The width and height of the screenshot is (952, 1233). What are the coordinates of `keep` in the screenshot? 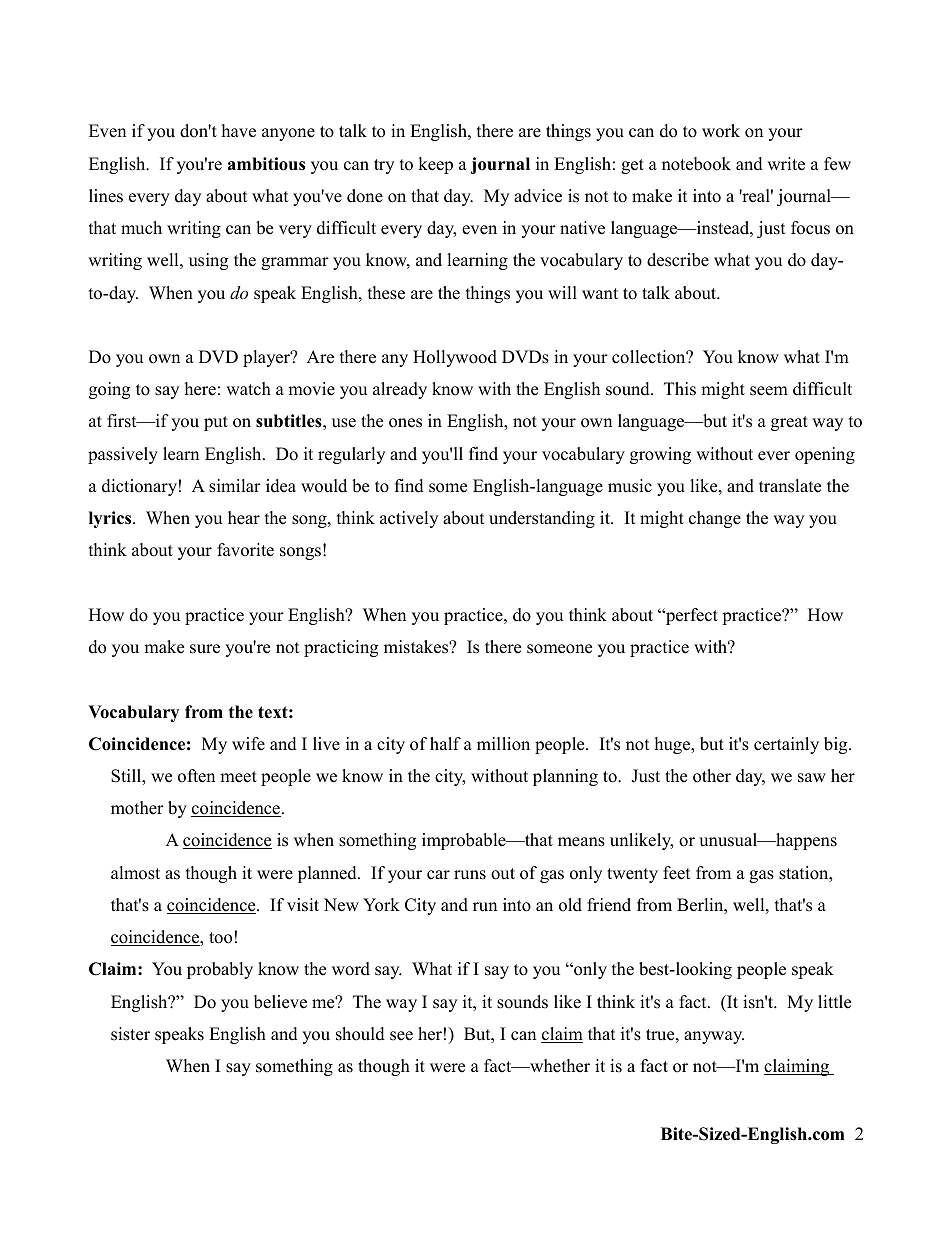 It's located at (435, 165).
